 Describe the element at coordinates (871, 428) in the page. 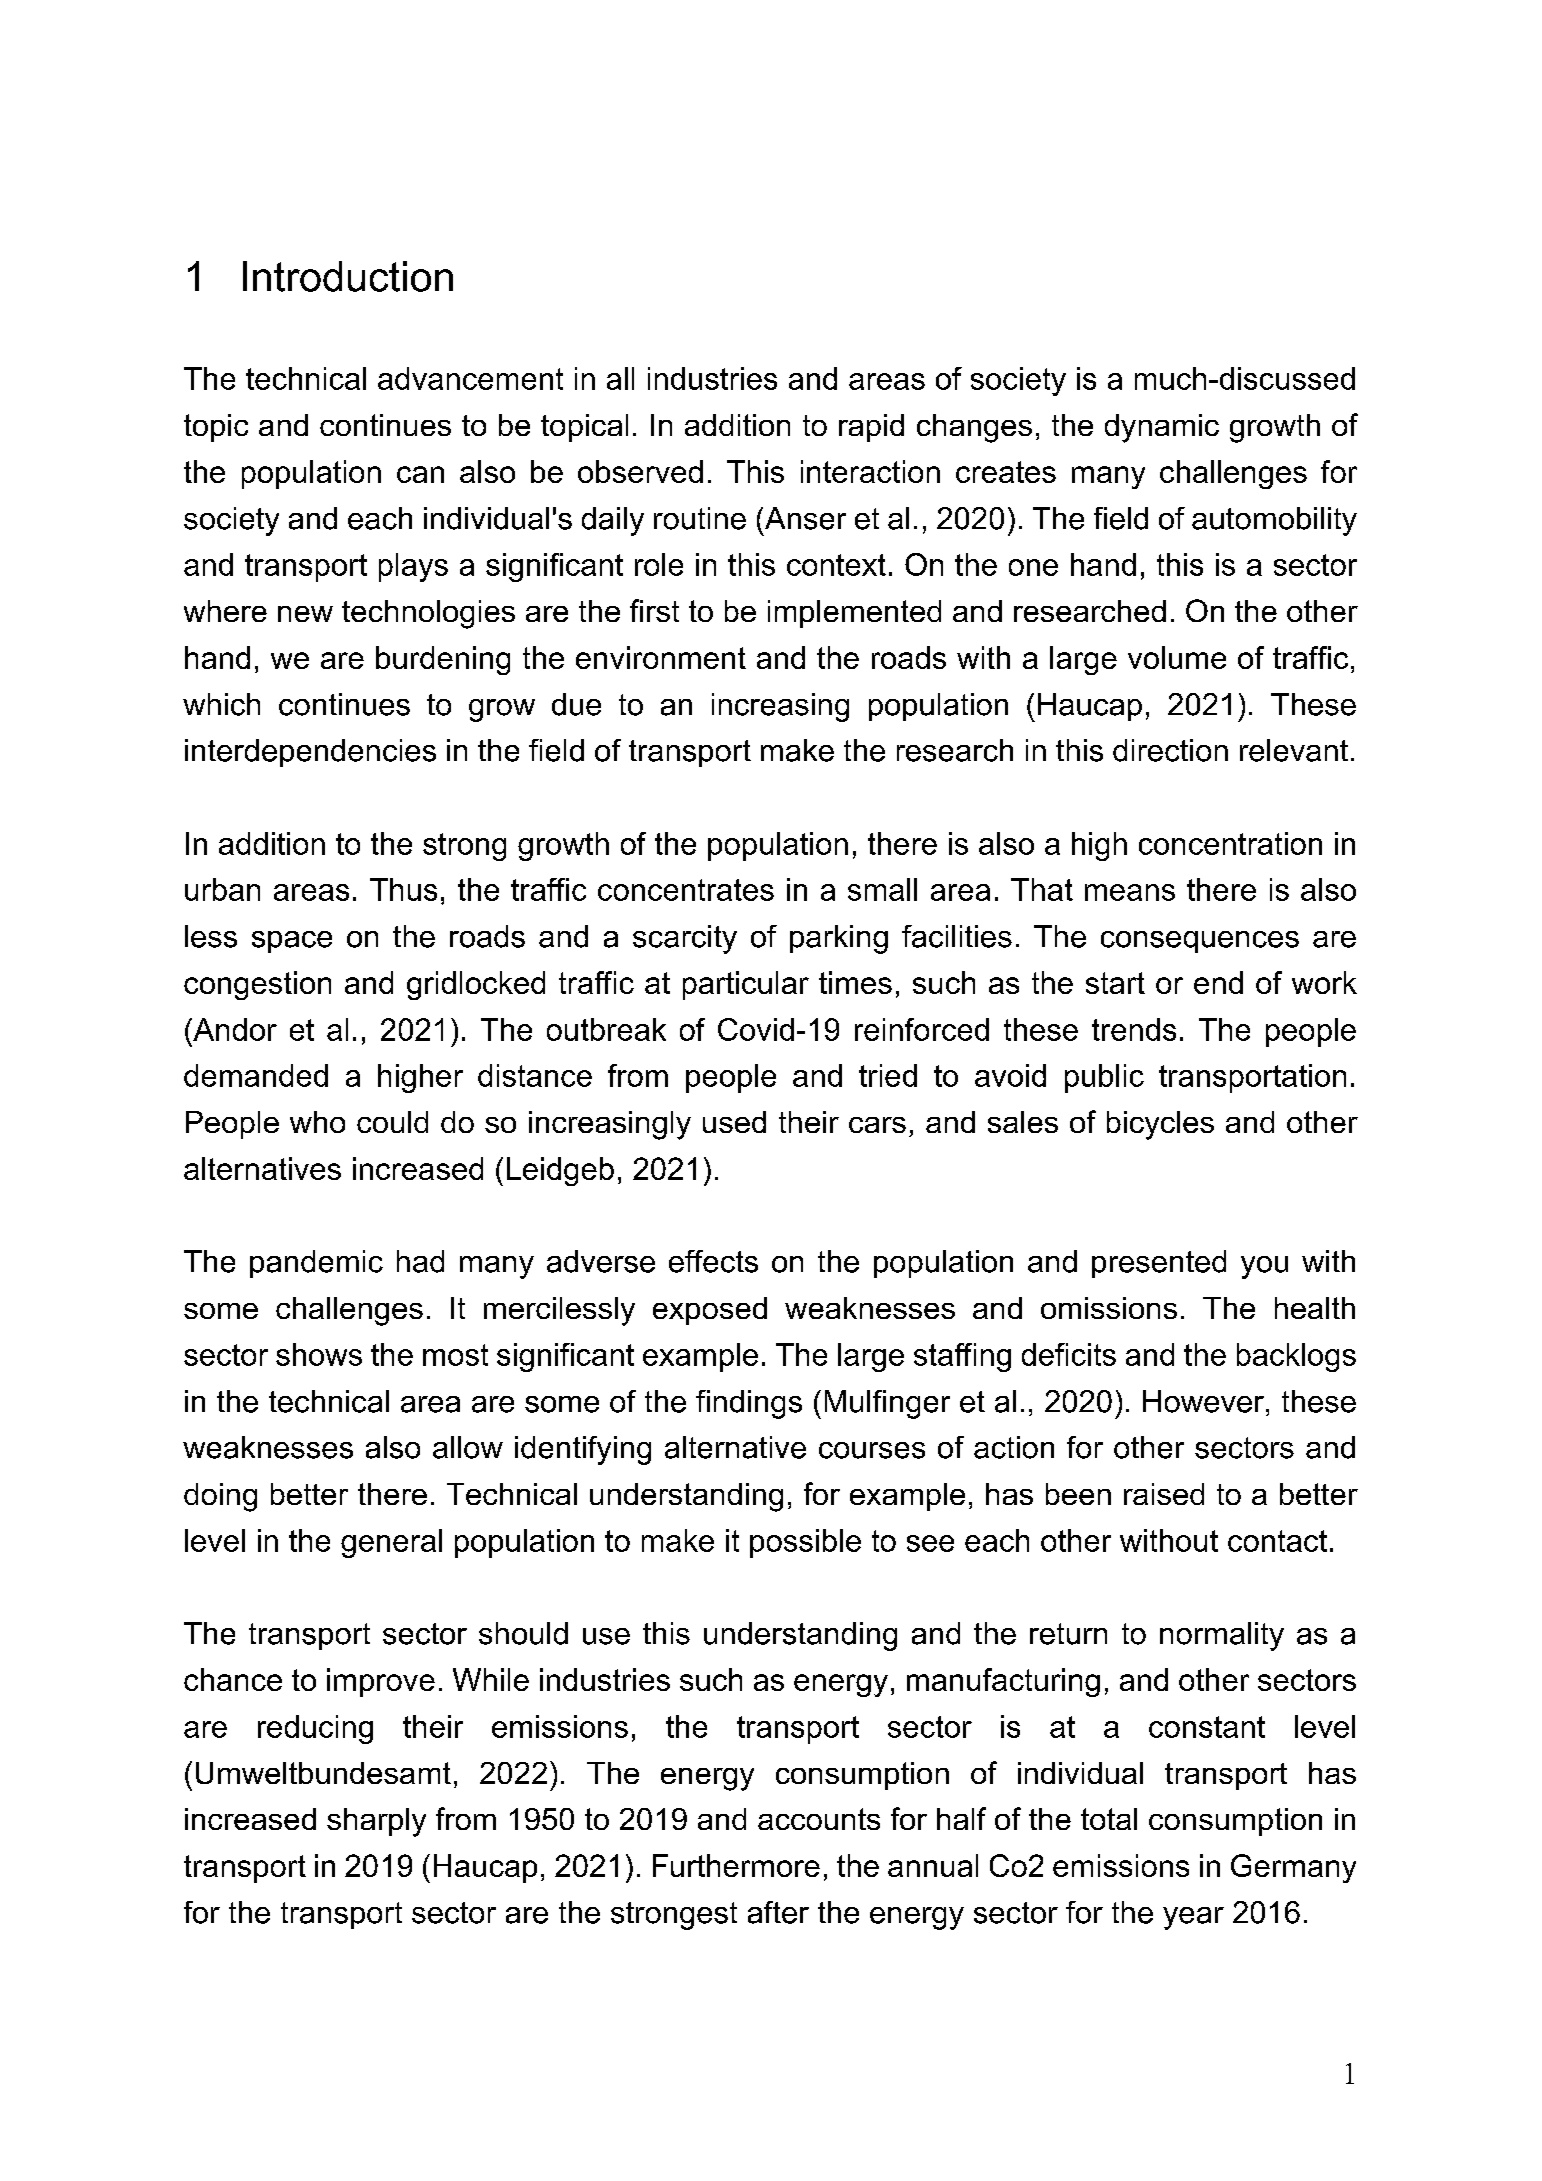

I see `rapid` at that location.
